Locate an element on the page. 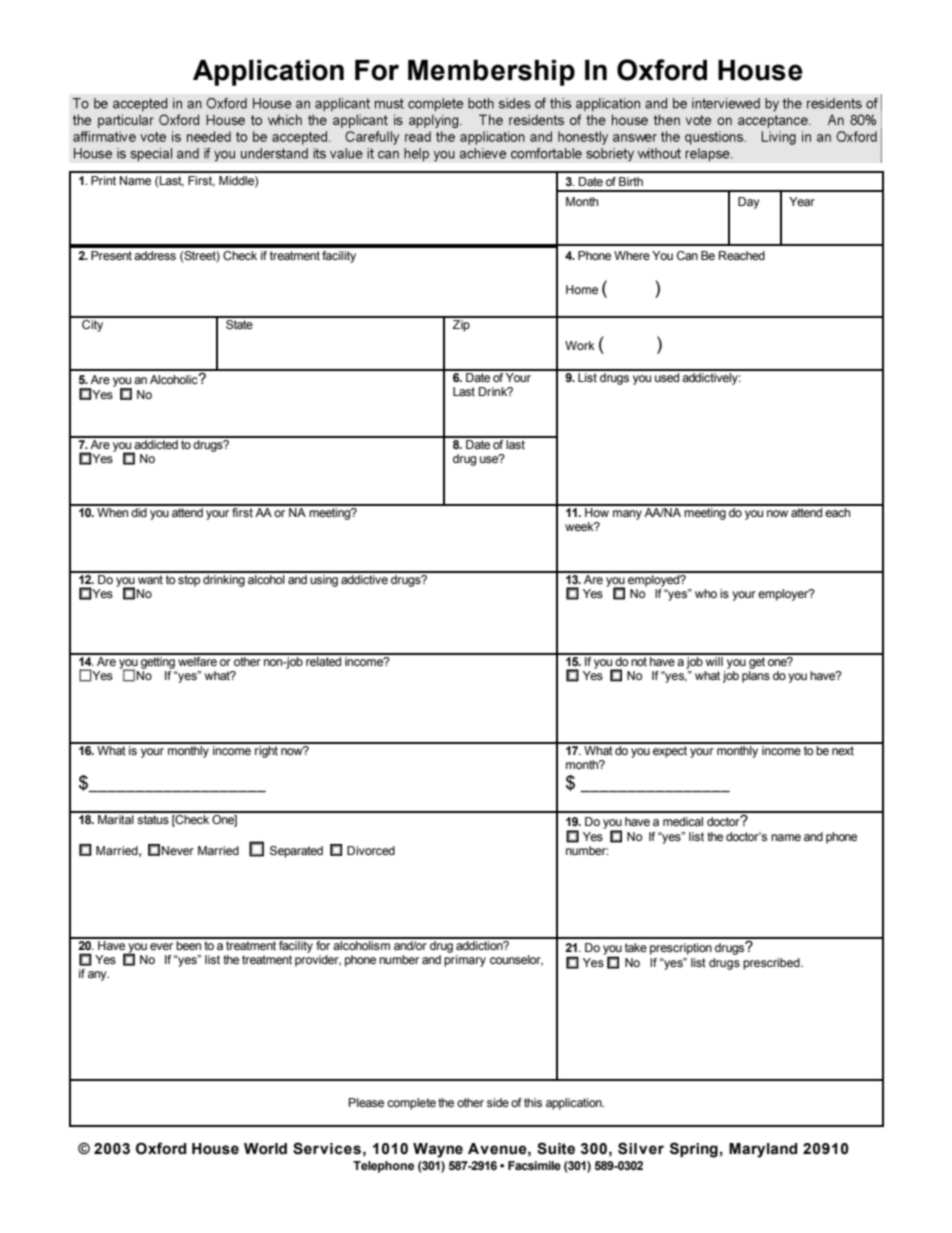 The height and width of the image is (1233, 952). World is located at coordinates (265, 1149).
